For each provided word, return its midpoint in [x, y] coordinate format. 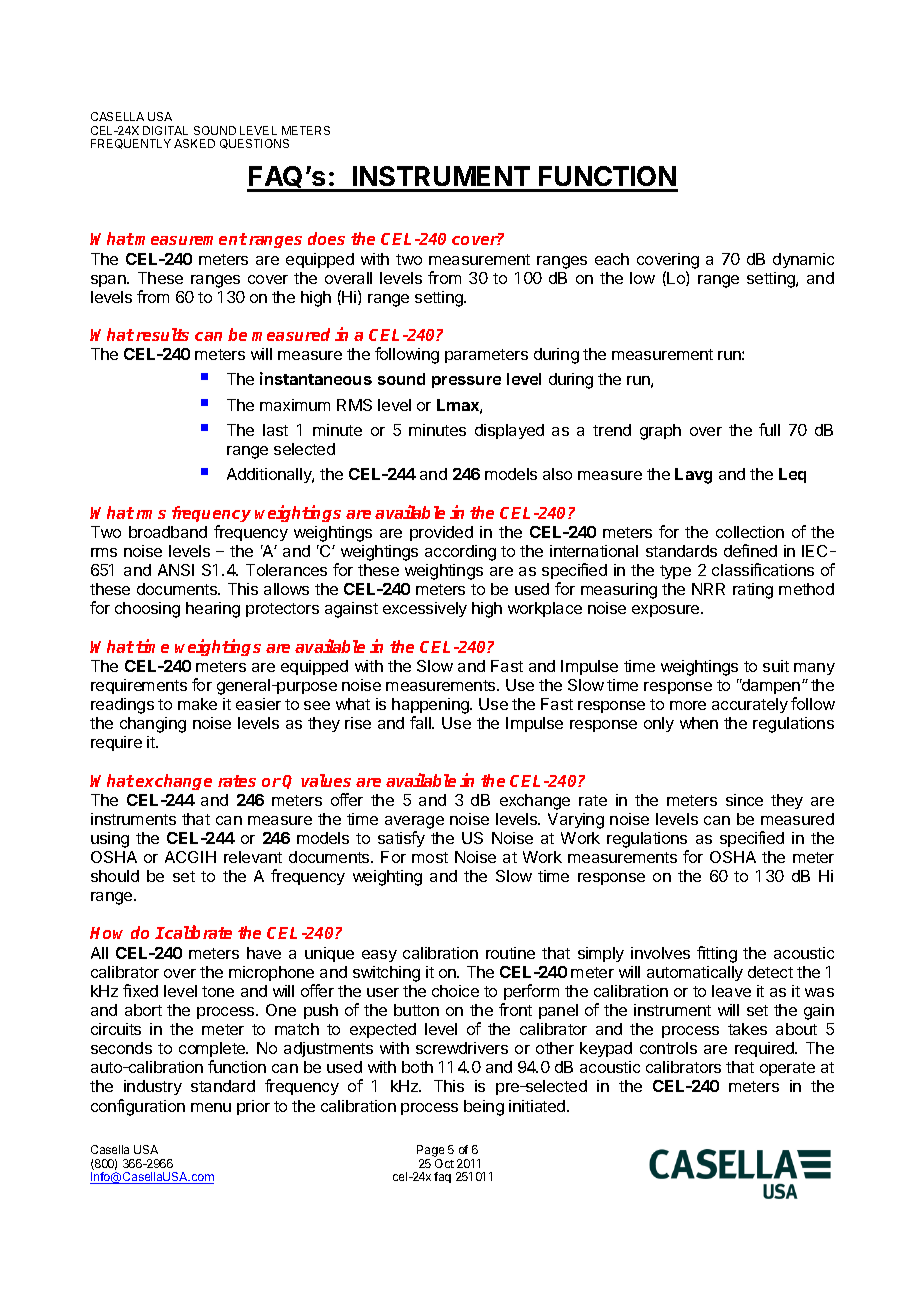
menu [211, 1107]
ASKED [194, 143]
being [484, 1108]
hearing [213, 610]
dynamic [803, 260]
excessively [425, 609]
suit [776, 666]
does [326, 238]
